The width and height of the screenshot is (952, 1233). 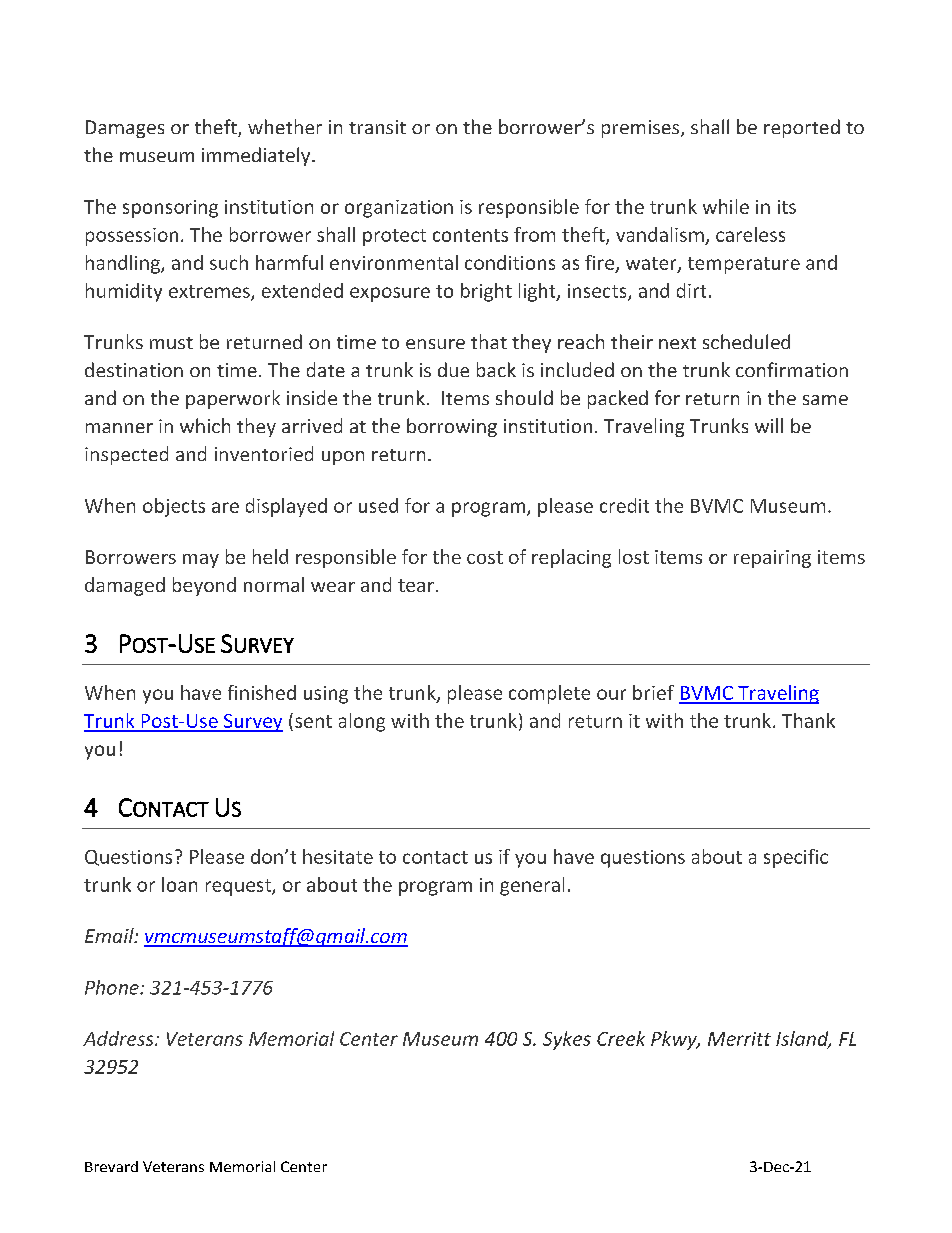 What do you see at coordinates (204, 586) in the screenshot?
I see `beyond` at bounding box center [204, 586].
